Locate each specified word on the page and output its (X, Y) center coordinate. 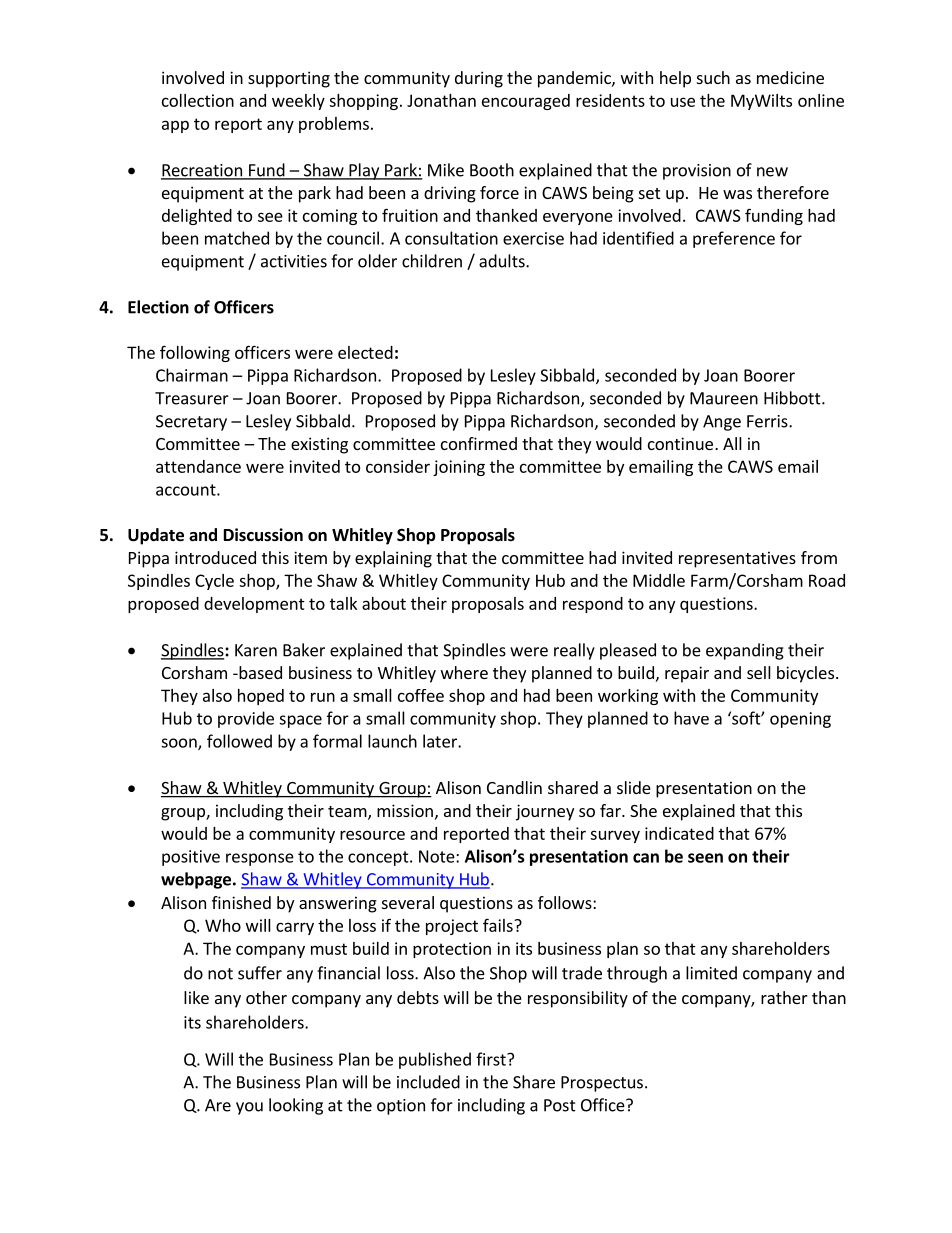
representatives (737, 559)
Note (438, 856)
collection (198, 100)
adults (503, 261)
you (249, 1108)
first (492, 1059)
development (254, 605)
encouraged (526, 102)
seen (705, 858)
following (195, 353)
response (260, 859)
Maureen (724, 398)
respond (593, 605)
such (713, 77)
